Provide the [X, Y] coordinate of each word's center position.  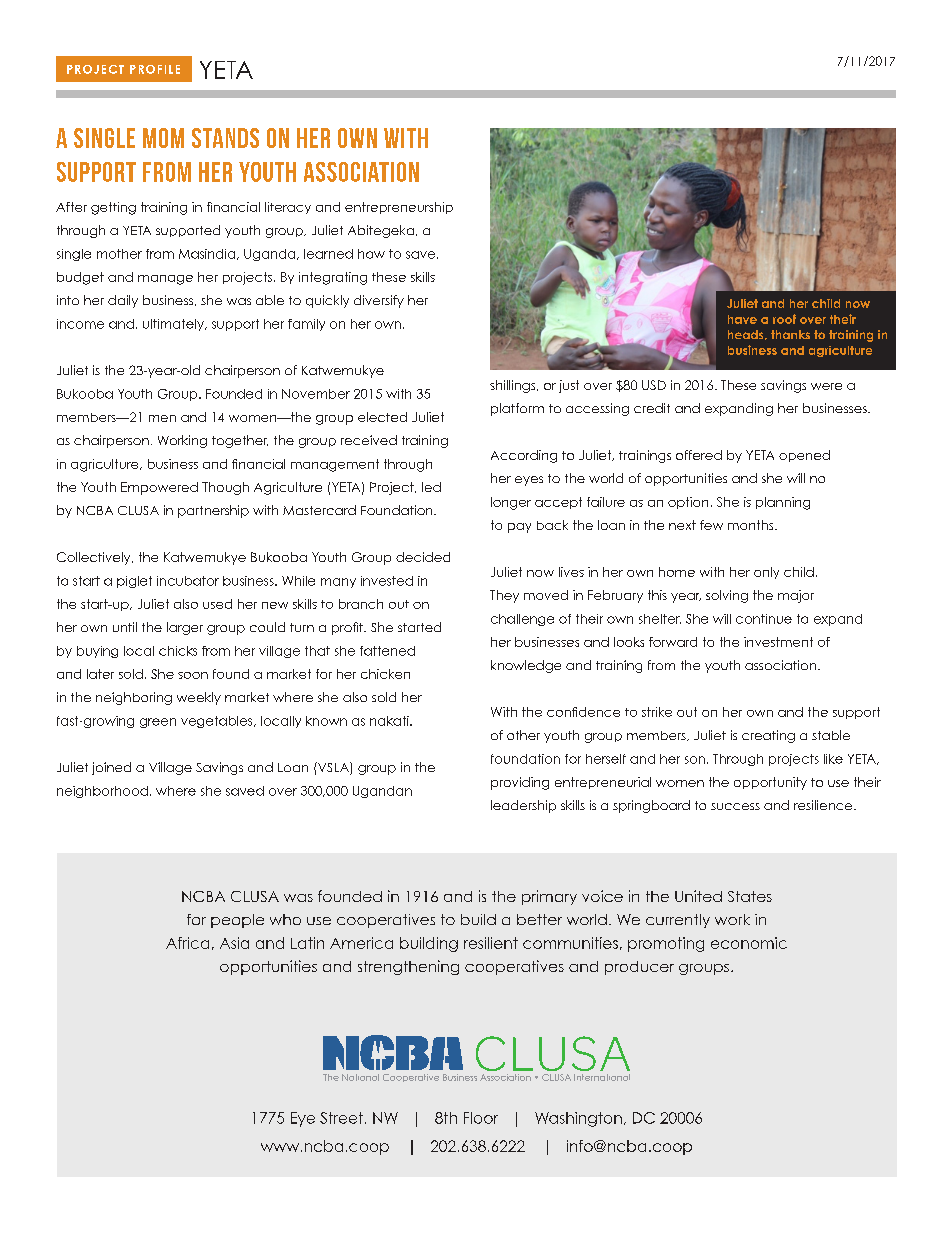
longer [511, 503]
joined [111, 768]
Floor [481, 1118]
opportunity [770, 783]
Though [225, 488]
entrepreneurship [399, 208]
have [742, 319]
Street [341, 1118]
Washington [578, 1119]
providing [520, 783]
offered [699, 455]
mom [163, 138]
